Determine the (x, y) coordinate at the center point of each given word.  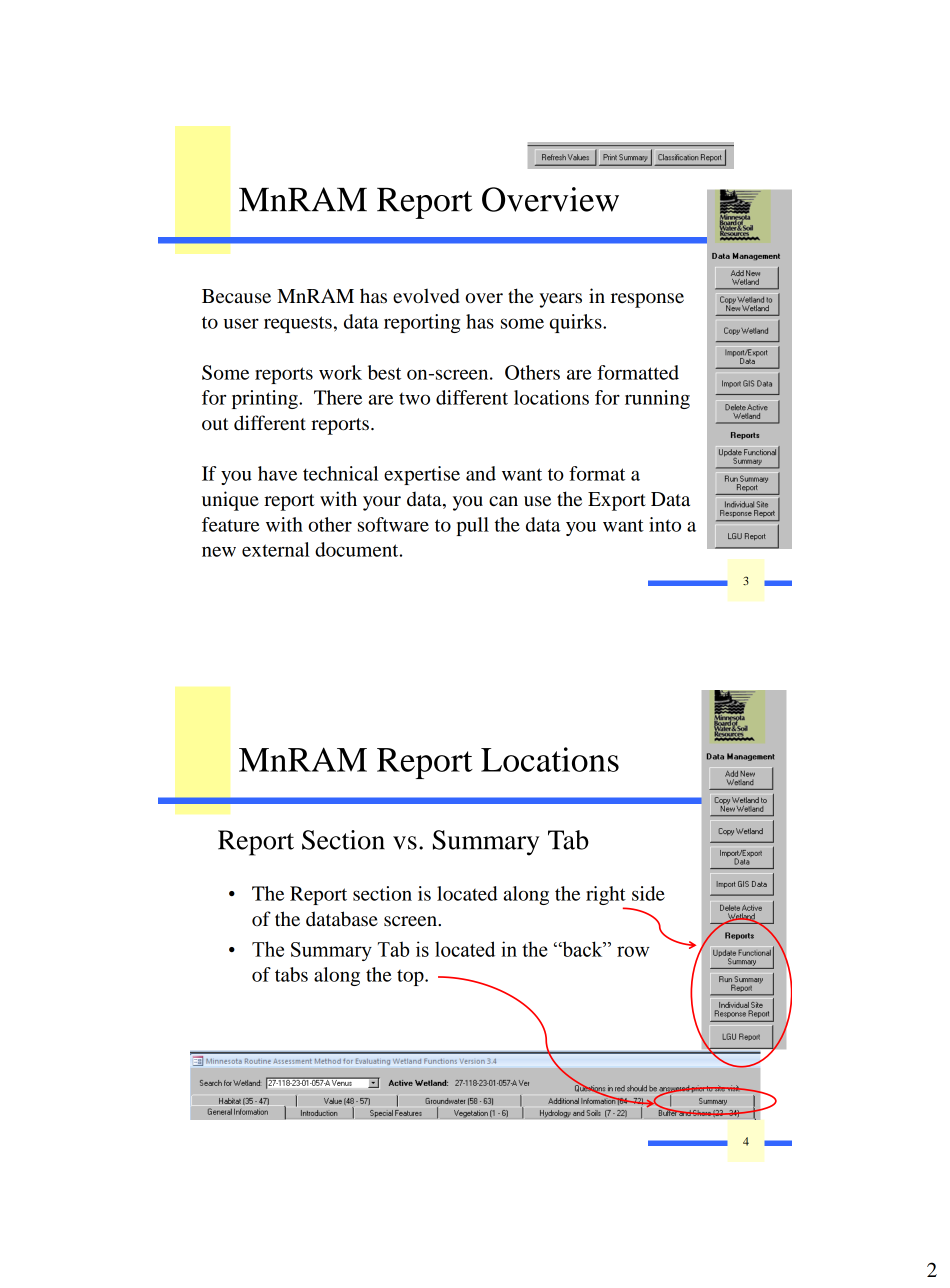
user (241, 323)
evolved (426, 296)
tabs (291, 974)
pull (472, 526)
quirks (577, 323)
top (411, 978)
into (665, 524)
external (276, 549)
